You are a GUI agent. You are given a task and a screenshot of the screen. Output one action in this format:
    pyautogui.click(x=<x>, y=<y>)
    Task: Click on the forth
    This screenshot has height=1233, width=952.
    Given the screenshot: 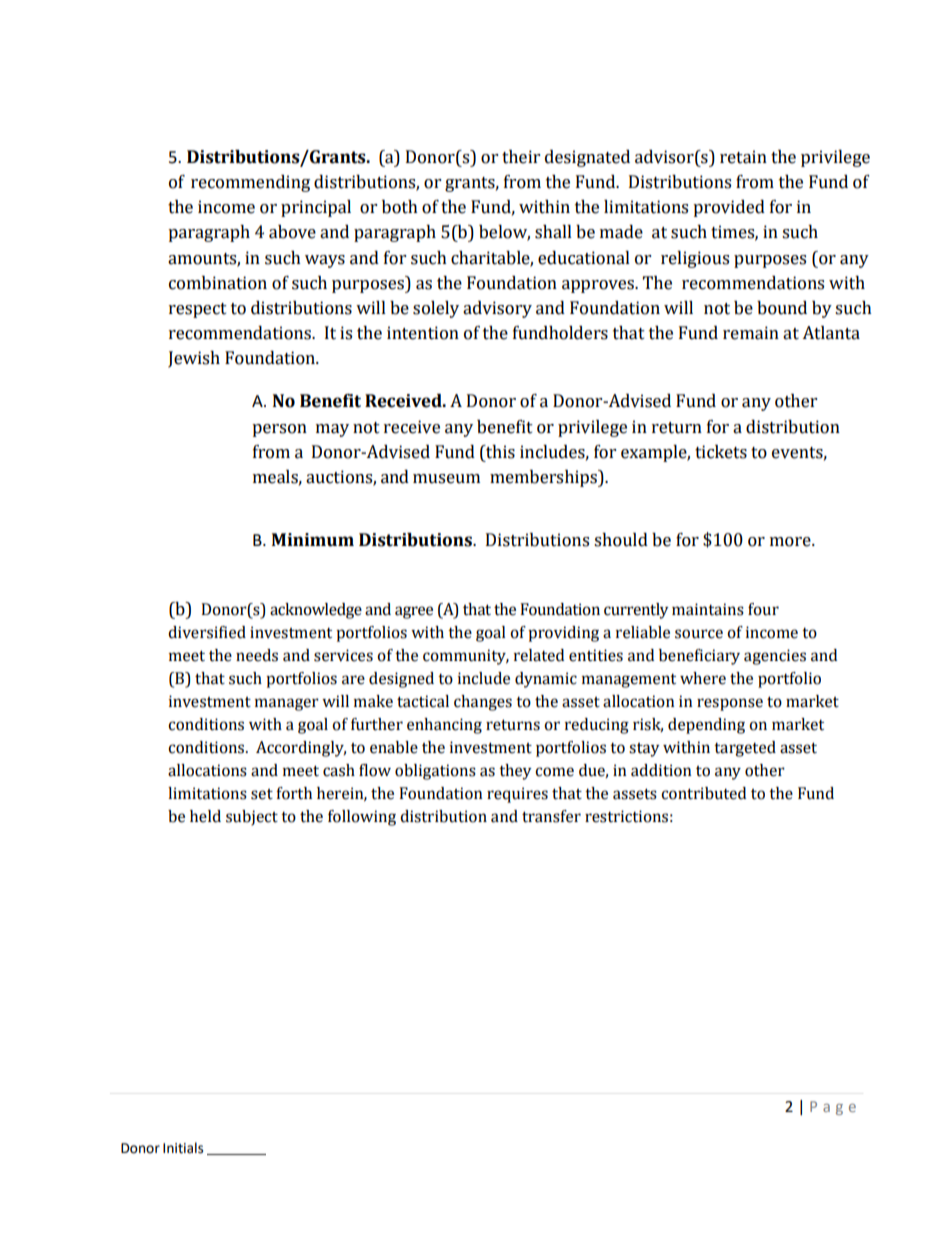 What is the action you would take?
    pyautogui.click(x=294, y=793)
